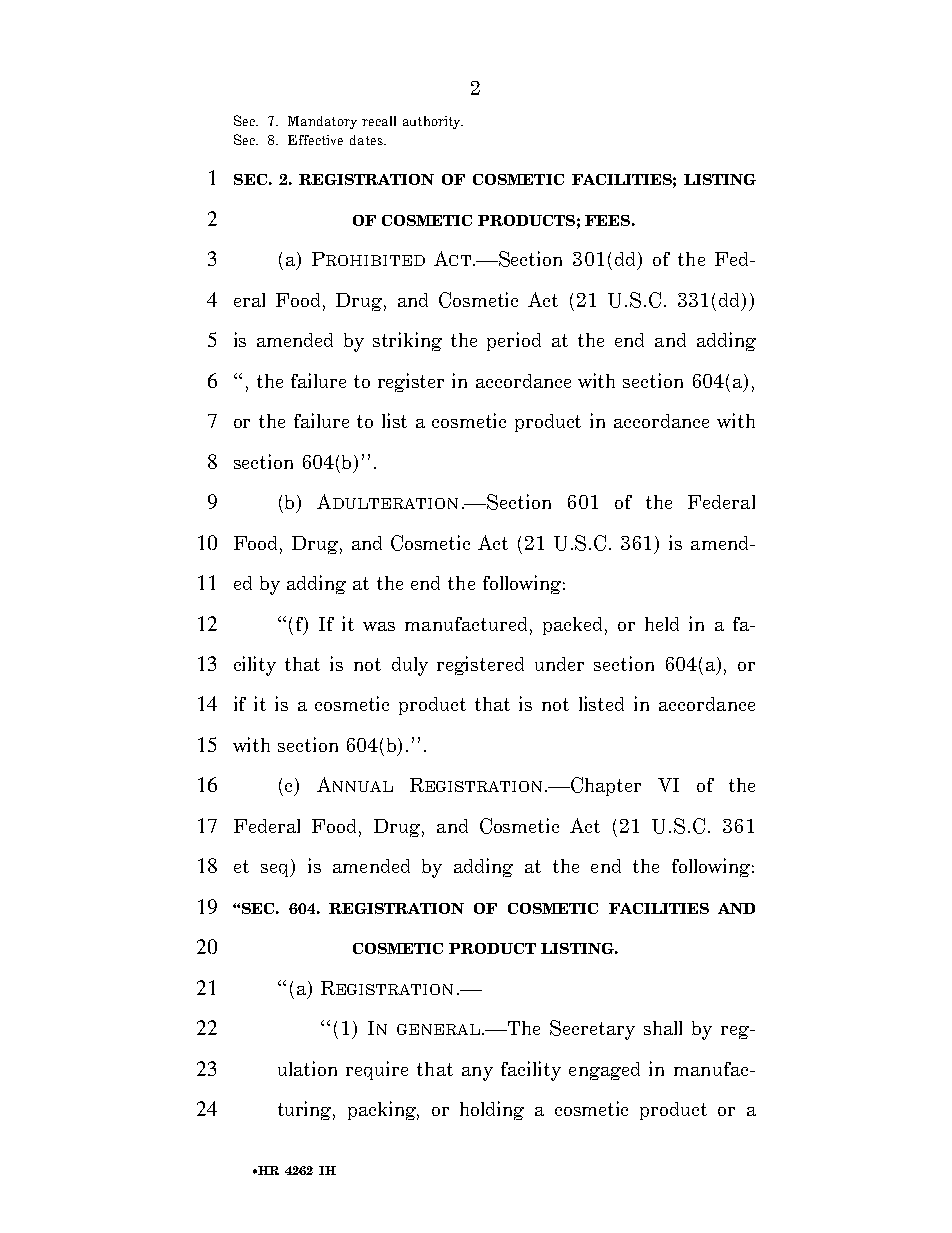  I want to click on Effective, so click(315, 140).
